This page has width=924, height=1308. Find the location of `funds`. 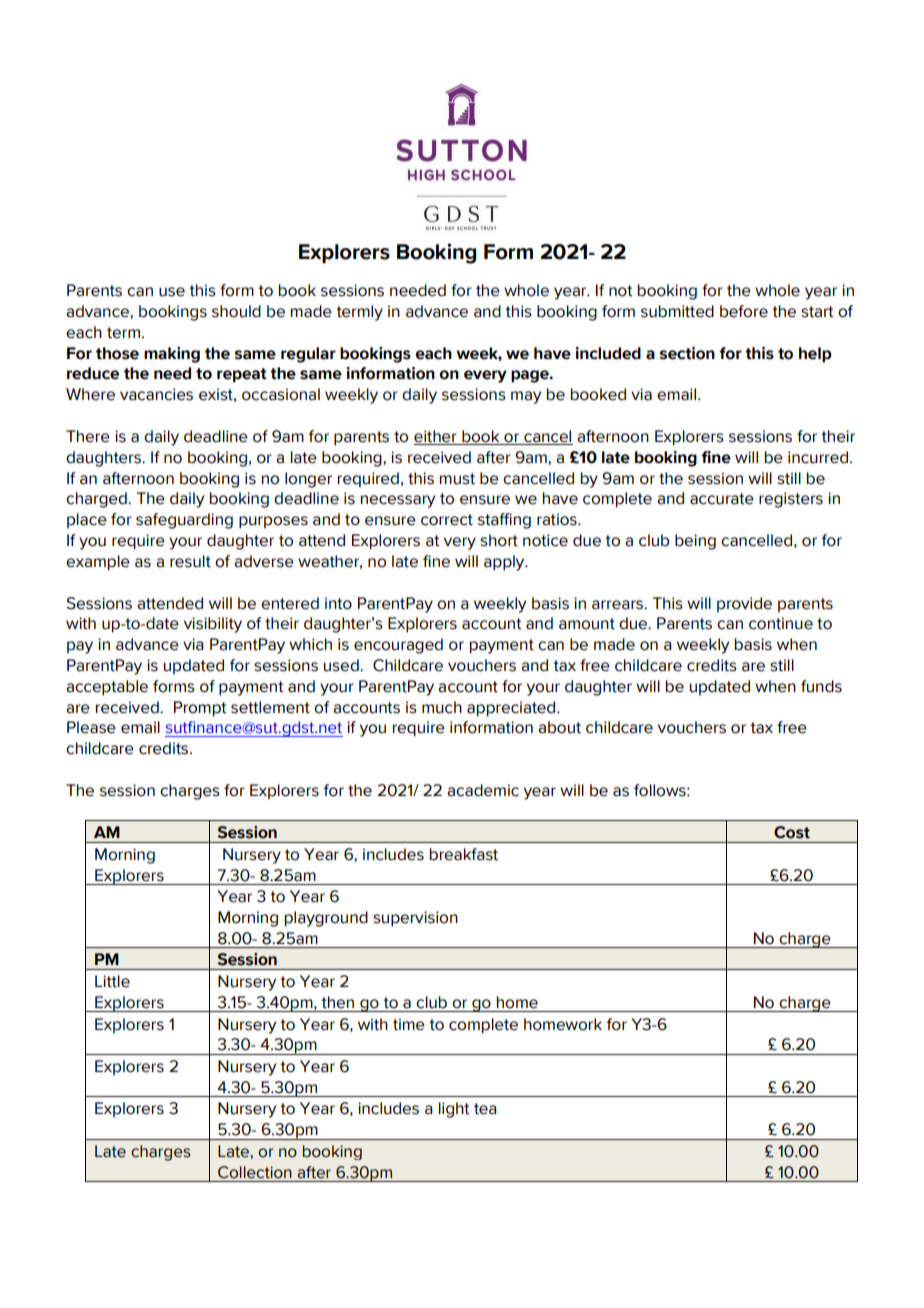

funds is located at coordinates (821, 686).
